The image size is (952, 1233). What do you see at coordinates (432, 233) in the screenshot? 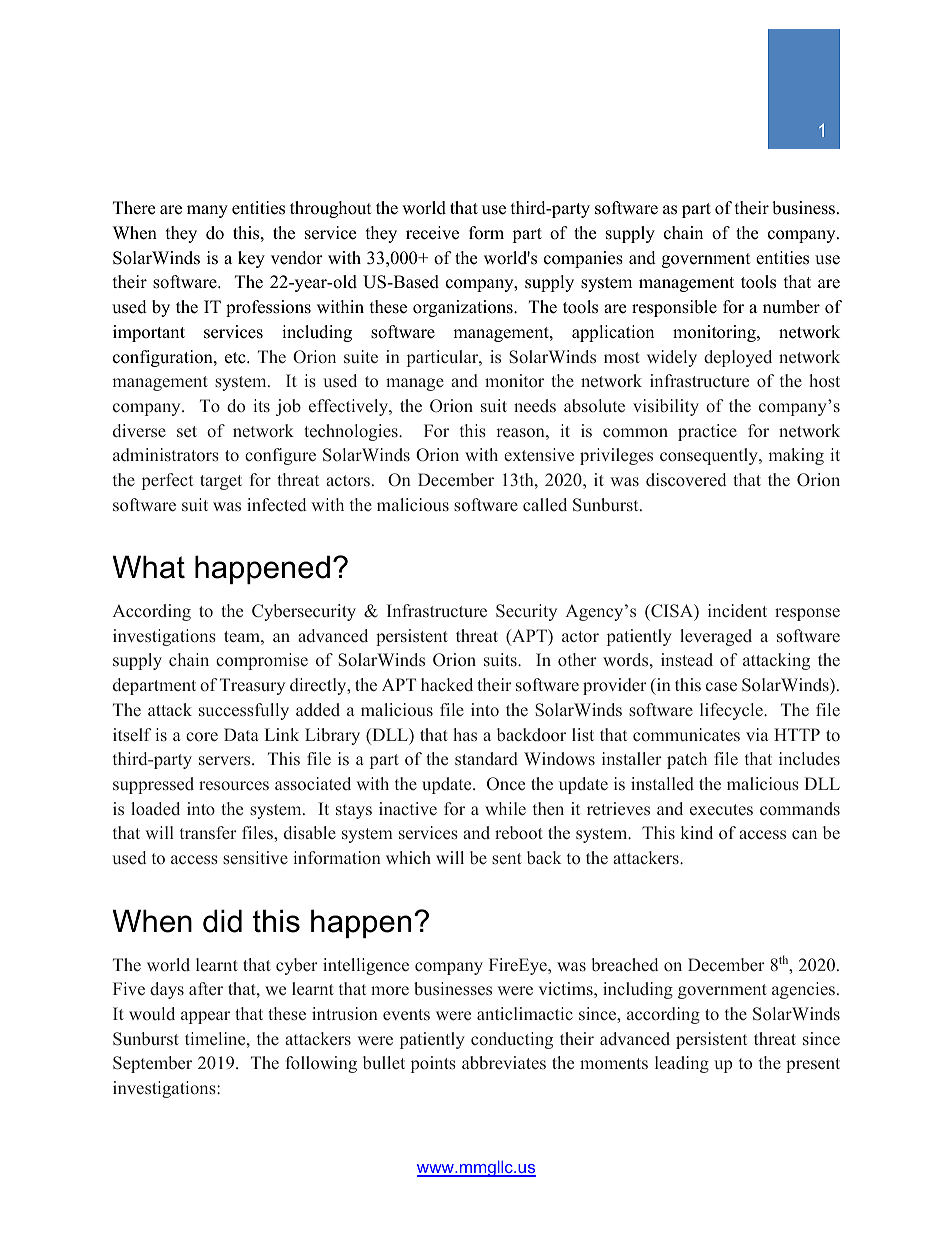
I see `receive` at bounding box center [432, 233].
